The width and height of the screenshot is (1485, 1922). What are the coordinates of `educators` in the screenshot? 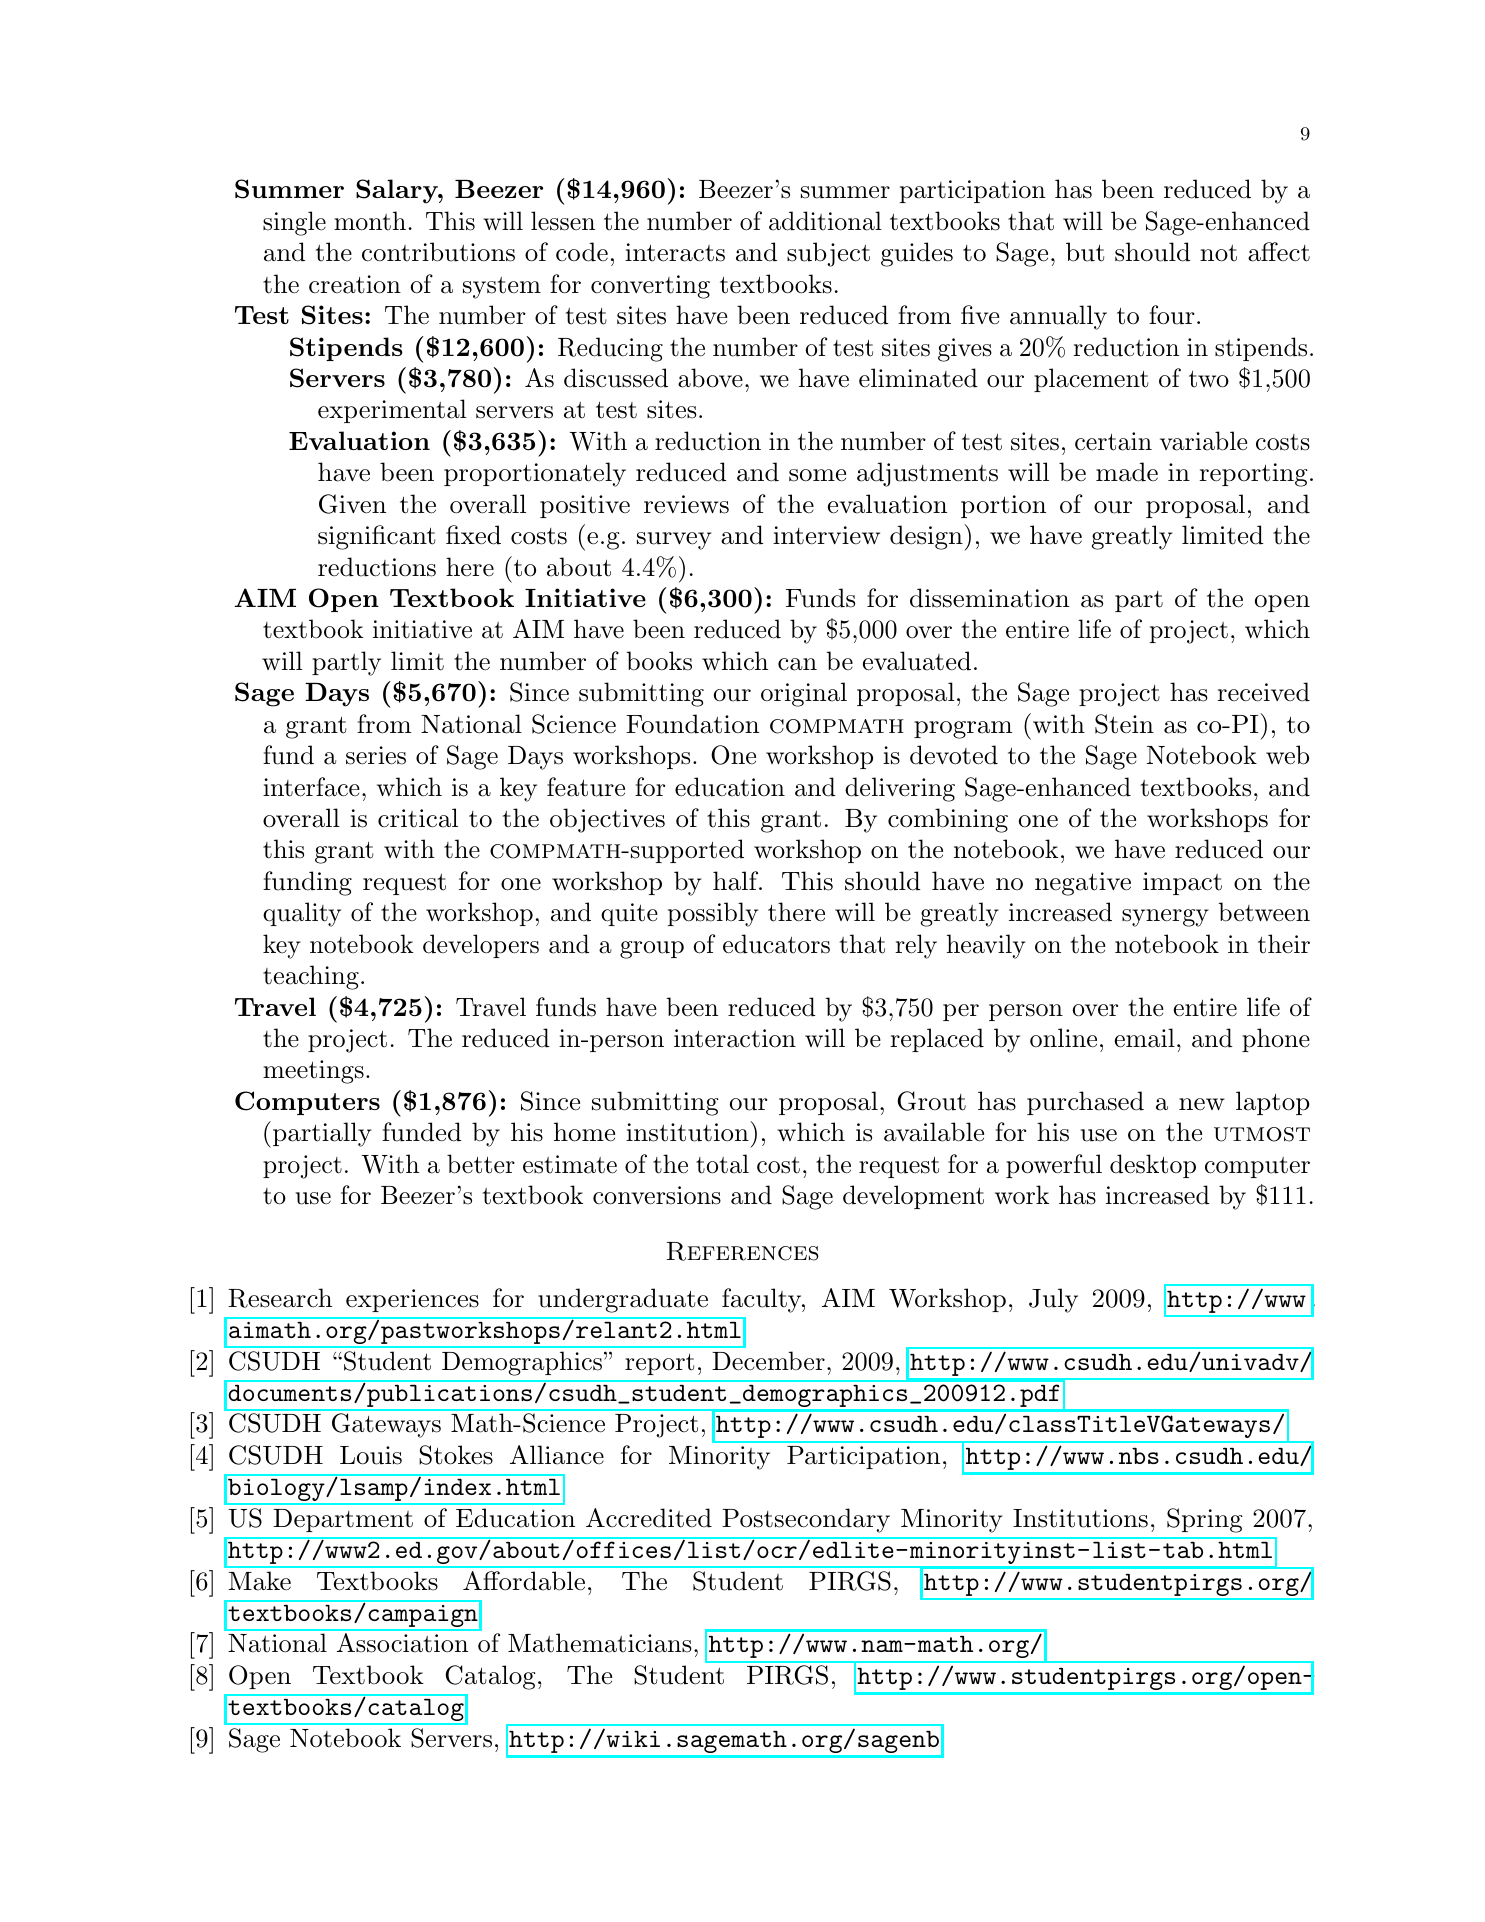 It's located at (776, 944).
